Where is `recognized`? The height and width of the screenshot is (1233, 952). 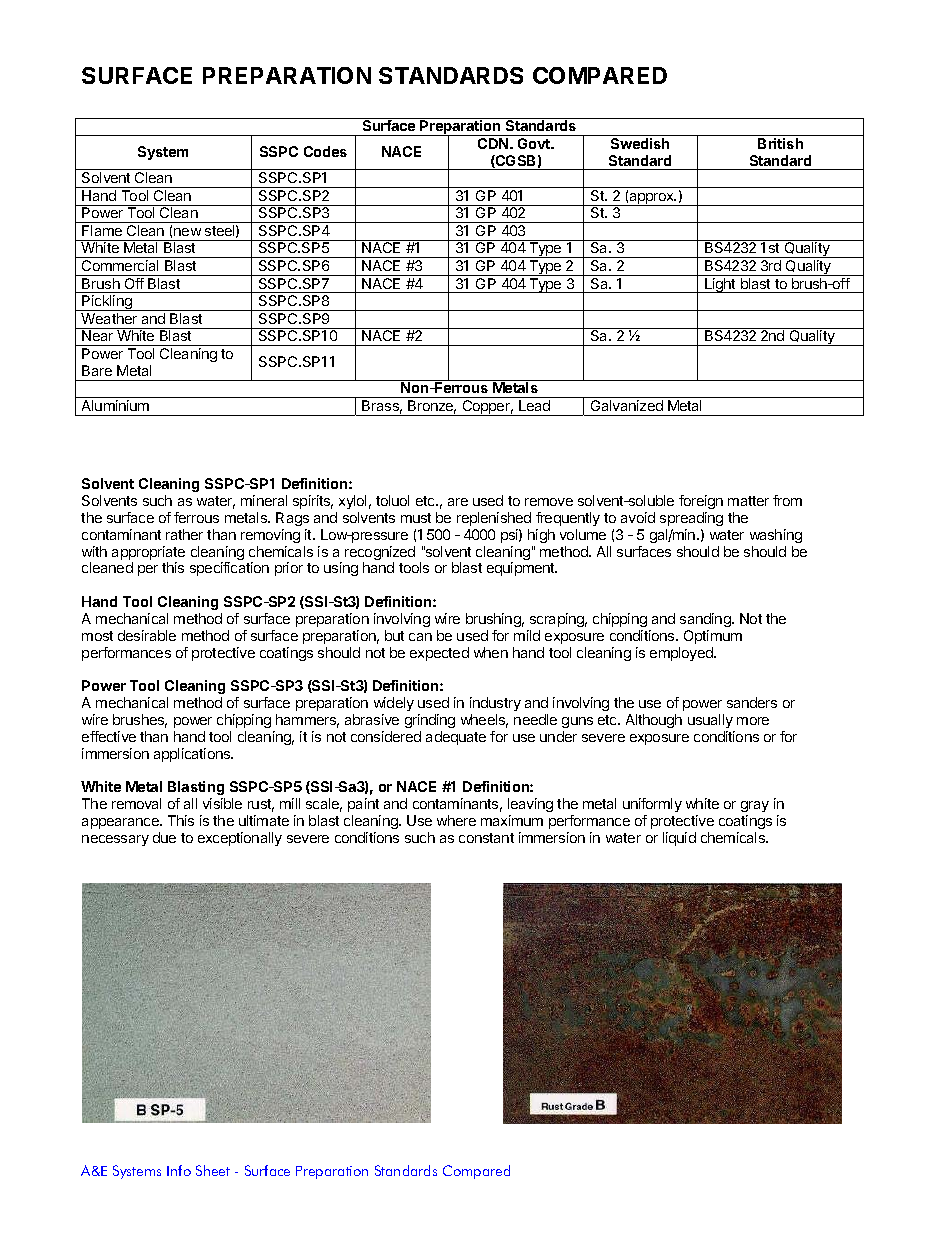 recognized is located at coordinates (380, 554).
